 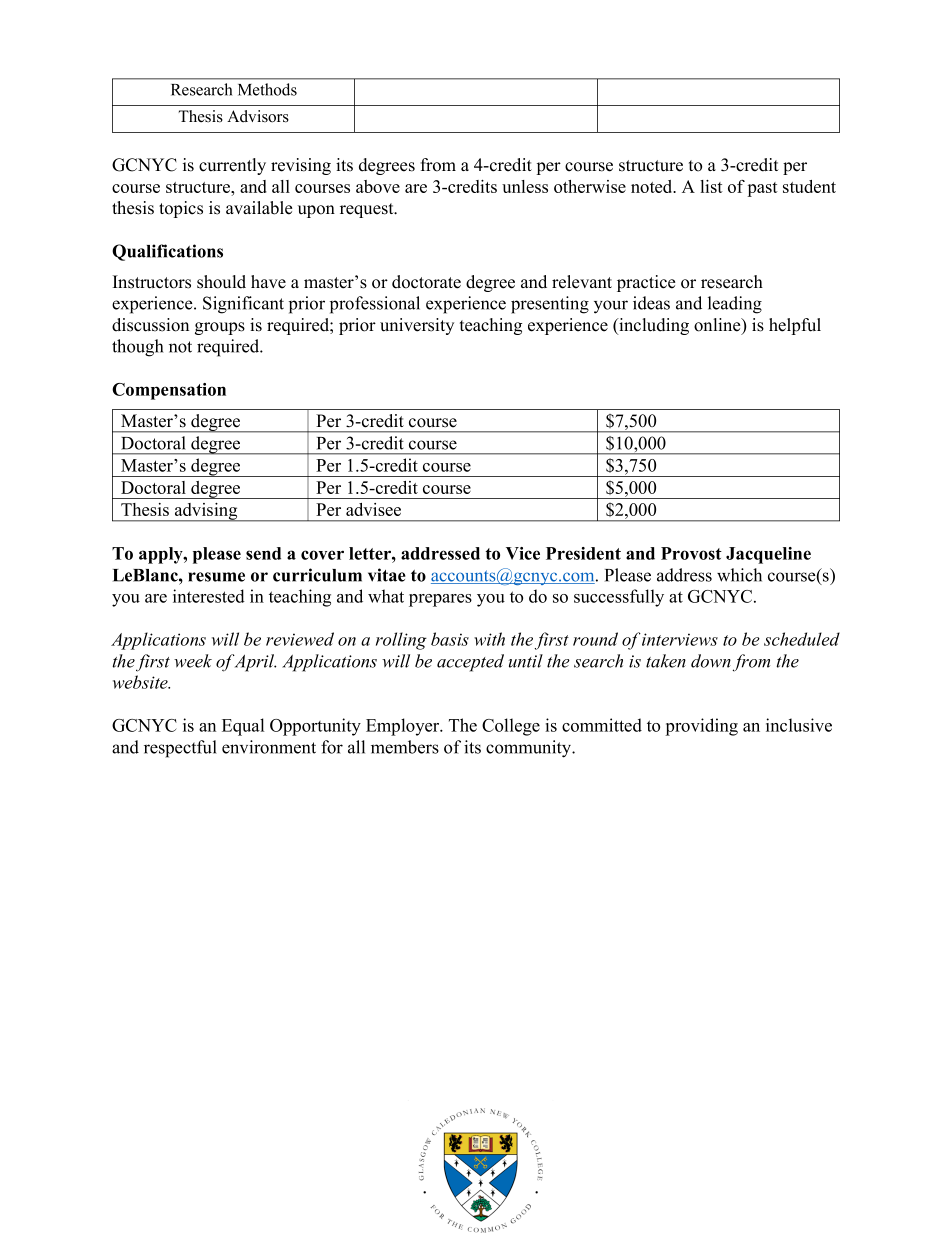 I want to click on Equal, so click(x=243, y=727).
